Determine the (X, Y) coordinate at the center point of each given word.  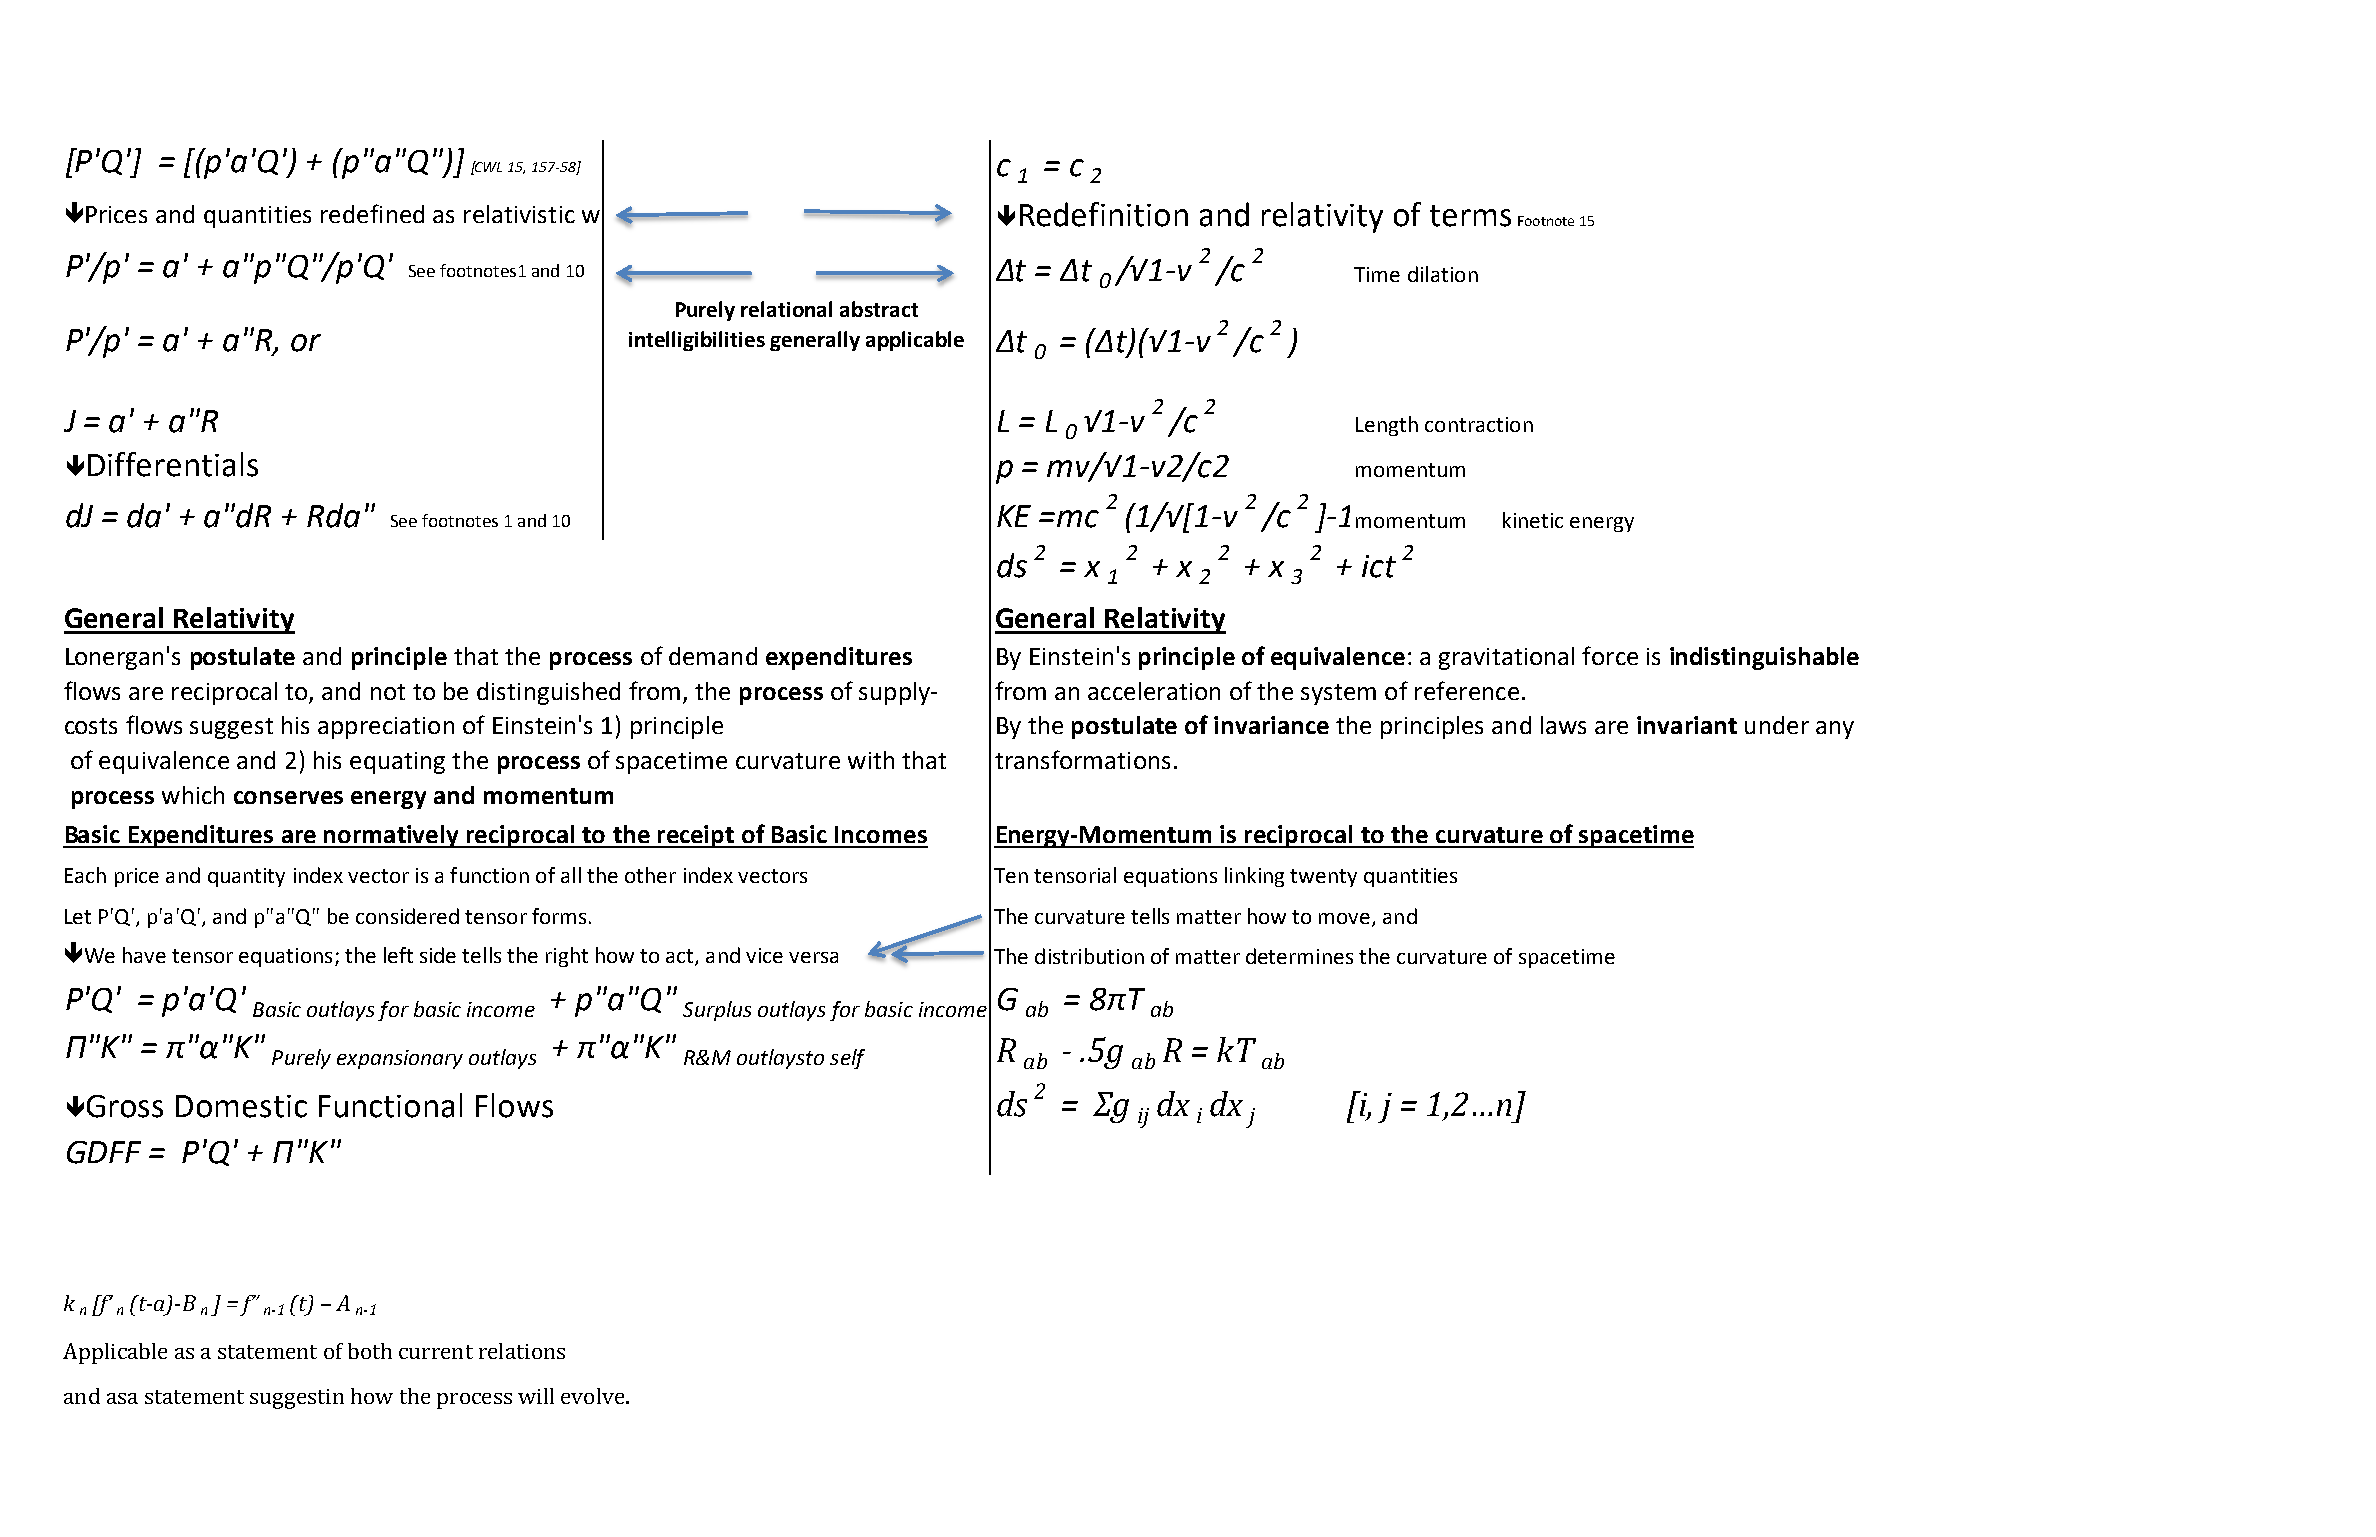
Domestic (241, 1106)
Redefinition (1104, 214)
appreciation (386, 728)
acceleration (1154, 691)
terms (1470, 216)
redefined (372, 213)
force (1610, 655)
